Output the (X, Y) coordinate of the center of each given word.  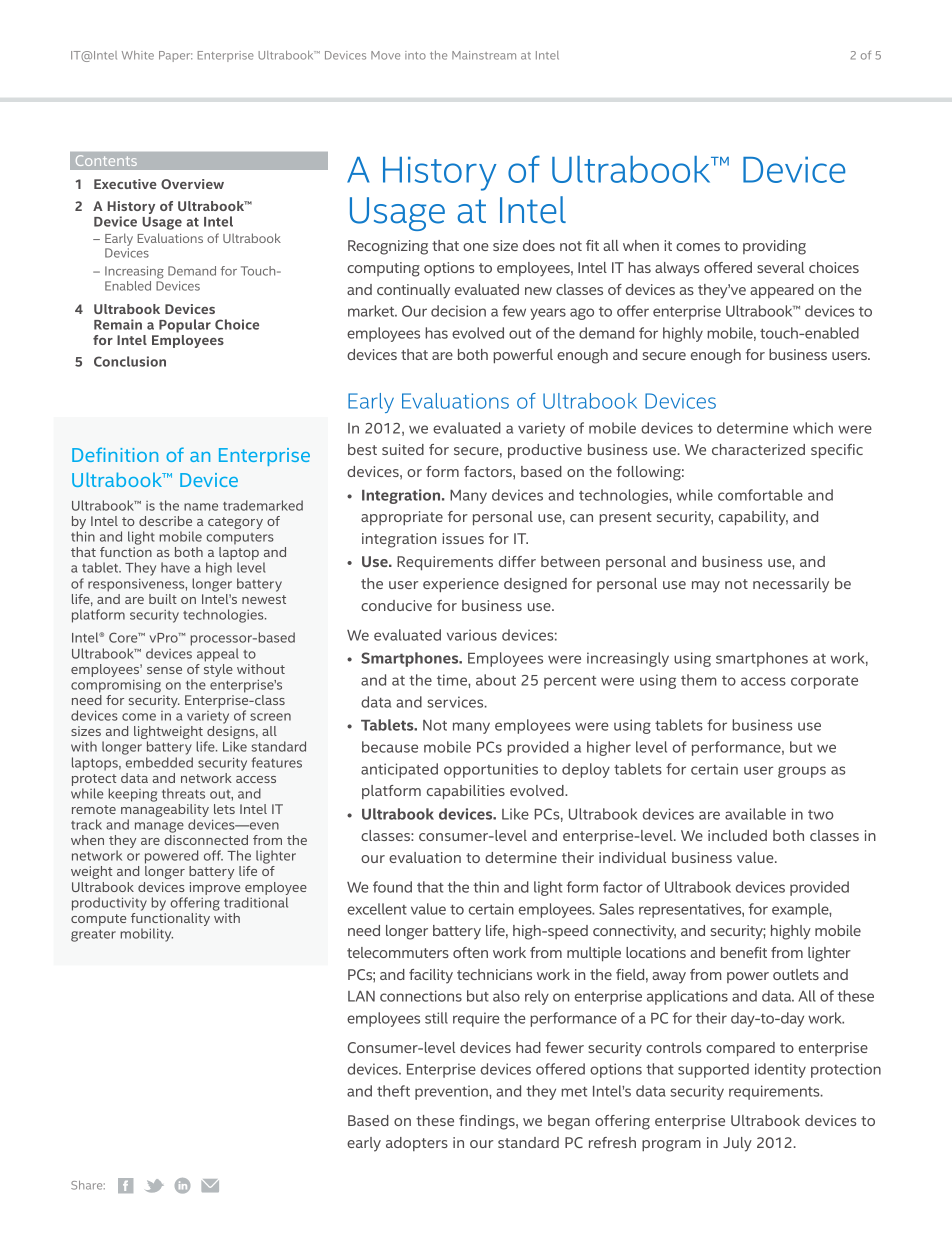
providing (774, 247)
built (163, 599)
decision (458, 311)
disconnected (206, 840)
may (706, 587)
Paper (175, 56)
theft (393, 1091)
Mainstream (484, 55)
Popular (185, 326)
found (392, 887)
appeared (782, 291)
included (737, 835)
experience (461, 585)
